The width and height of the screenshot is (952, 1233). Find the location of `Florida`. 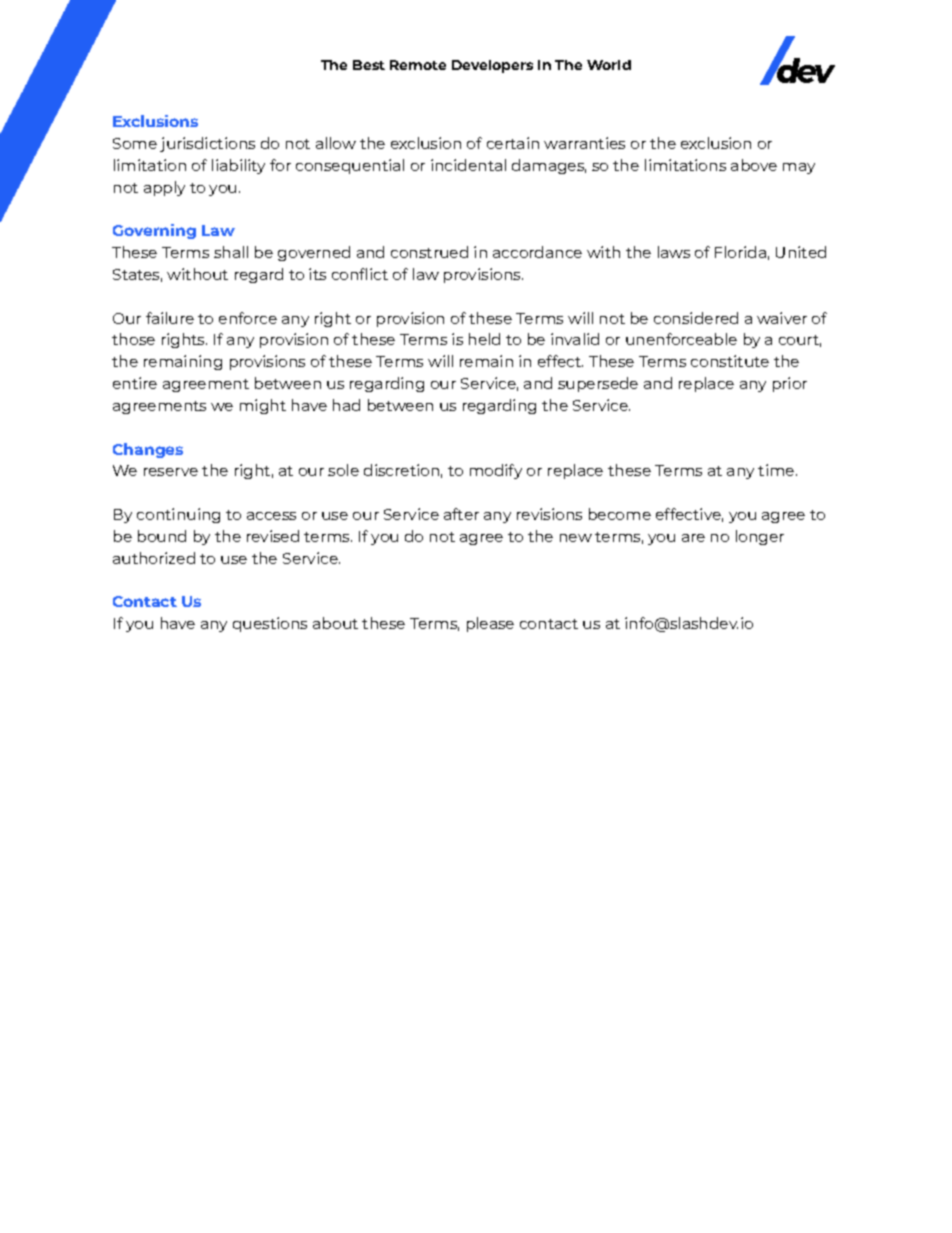

Florida is located at coordinates (740, 252).
